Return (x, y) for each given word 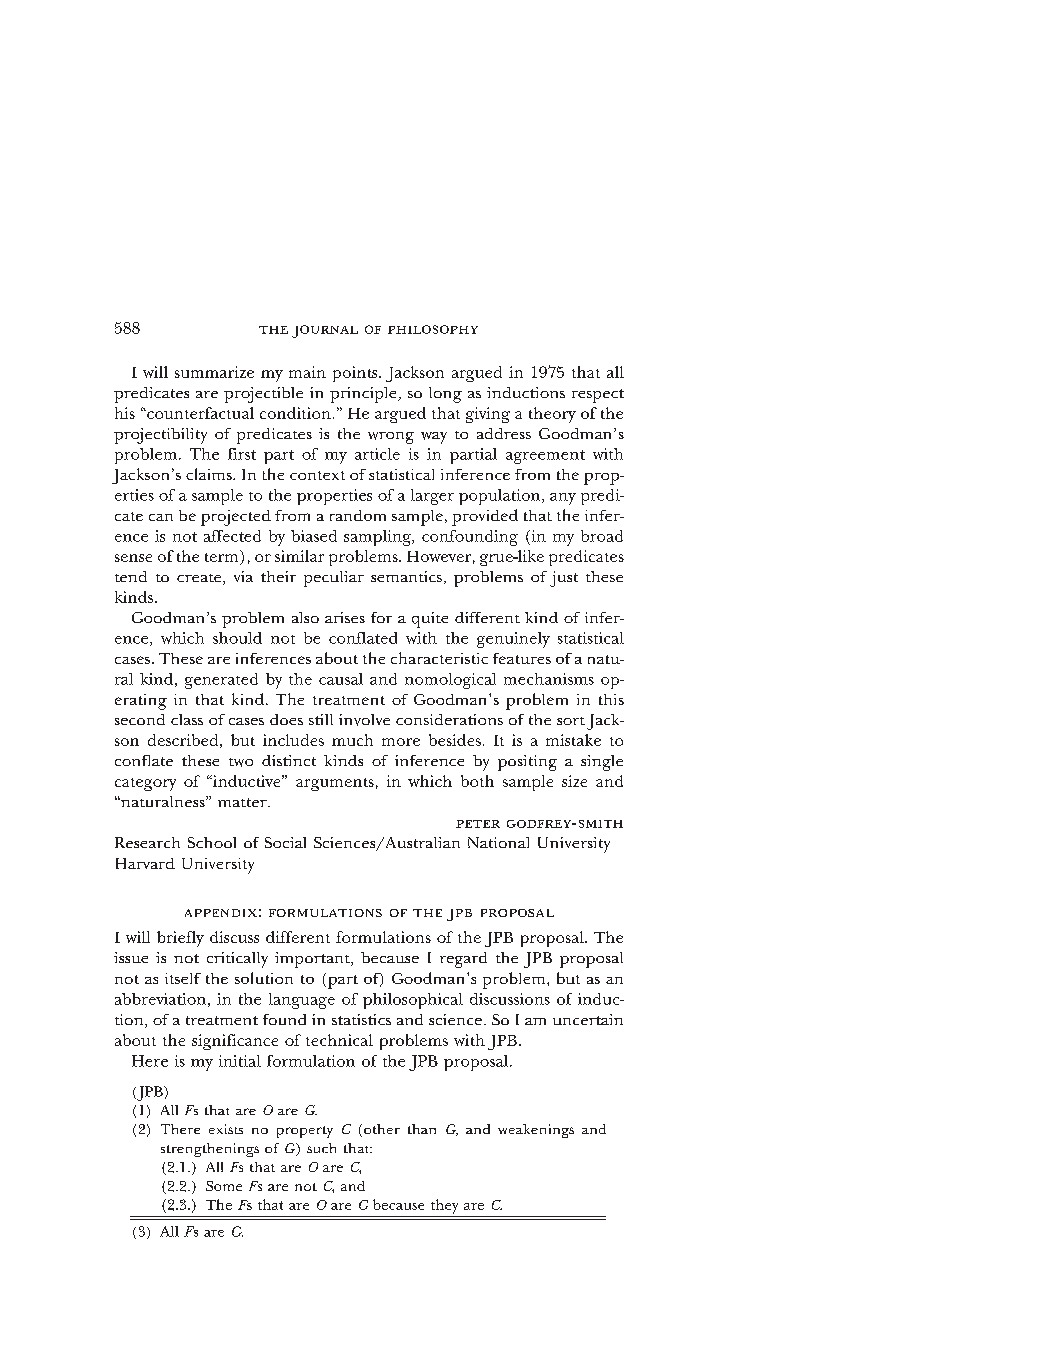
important (313, 960)
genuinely (513, 640)
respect (598, 396)
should (237, 638)
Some (224, 1186)
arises (345, 617)
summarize (214, 372)
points (356, 374)
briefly (180, 939)
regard (463, 960)
